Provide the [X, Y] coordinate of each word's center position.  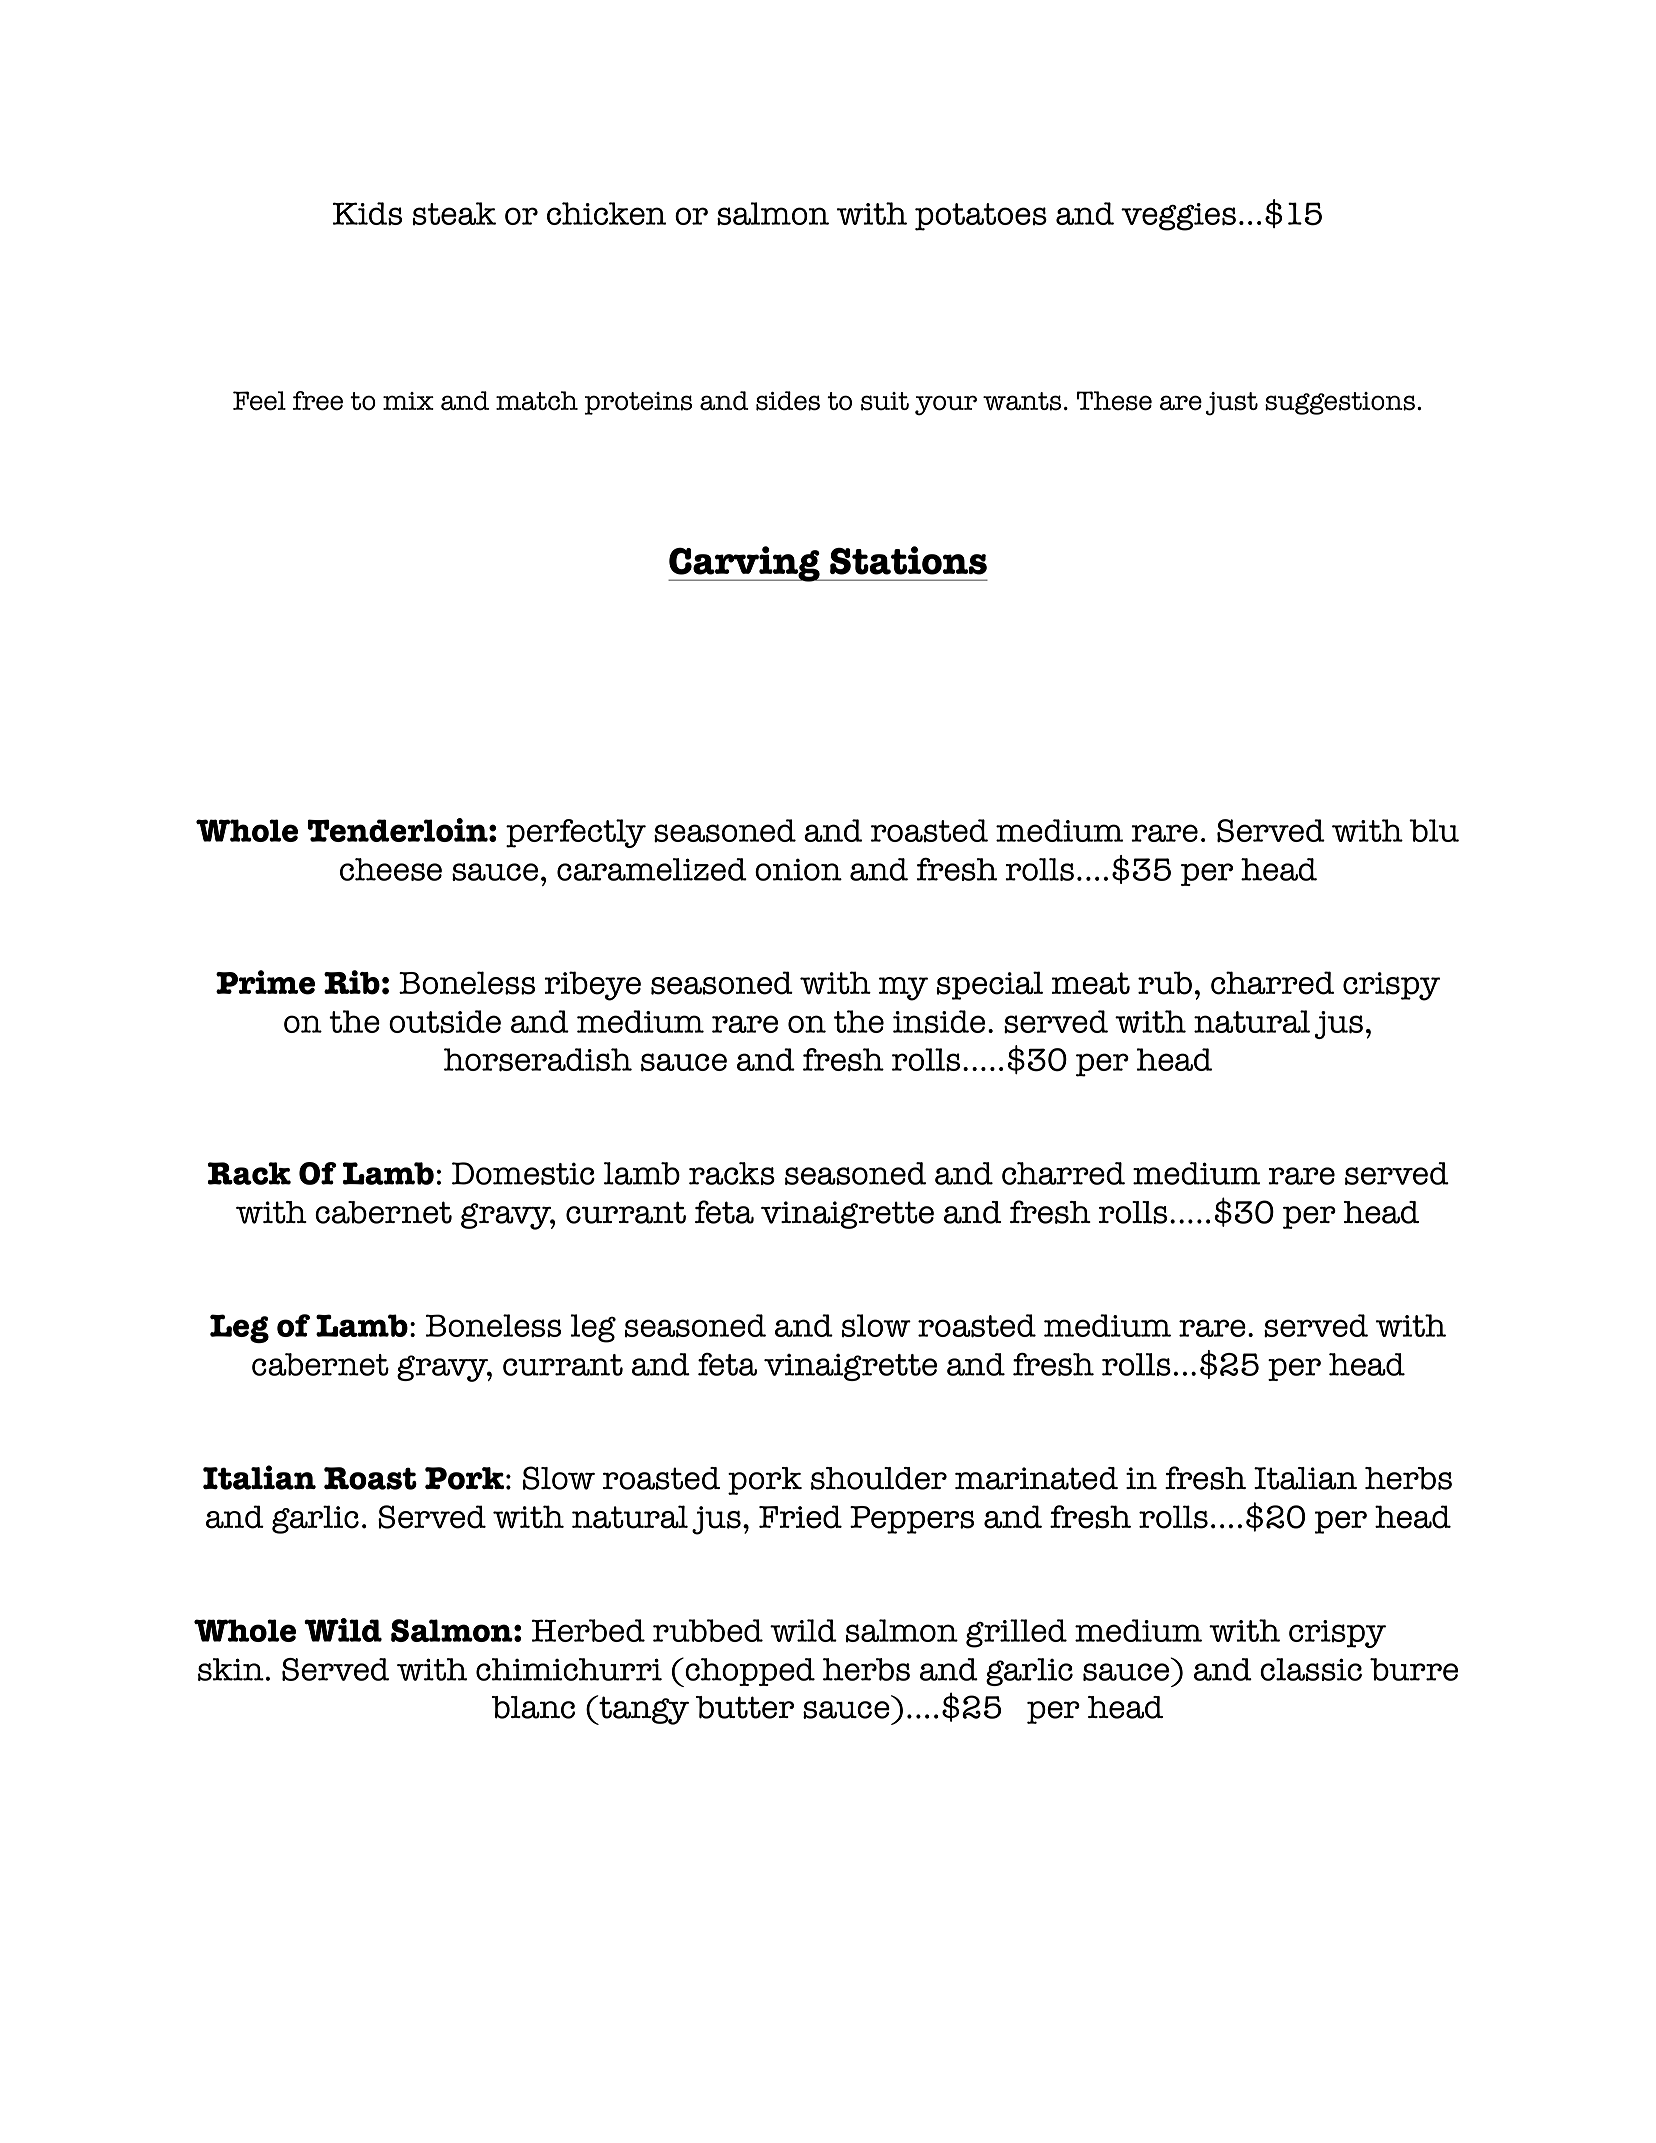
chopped [750, 1672]
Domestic [523, 1173]
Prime [265, 982]
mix [408, 401]
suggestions [1340, 403]
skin [231, 1669]
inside [939, 1022]
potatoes [981, 217]
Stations [908, 560]
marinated [1036, 1478]
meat [1091, 983]
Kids [367, 214]
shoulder [879, 1478]
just [1232, 404]
